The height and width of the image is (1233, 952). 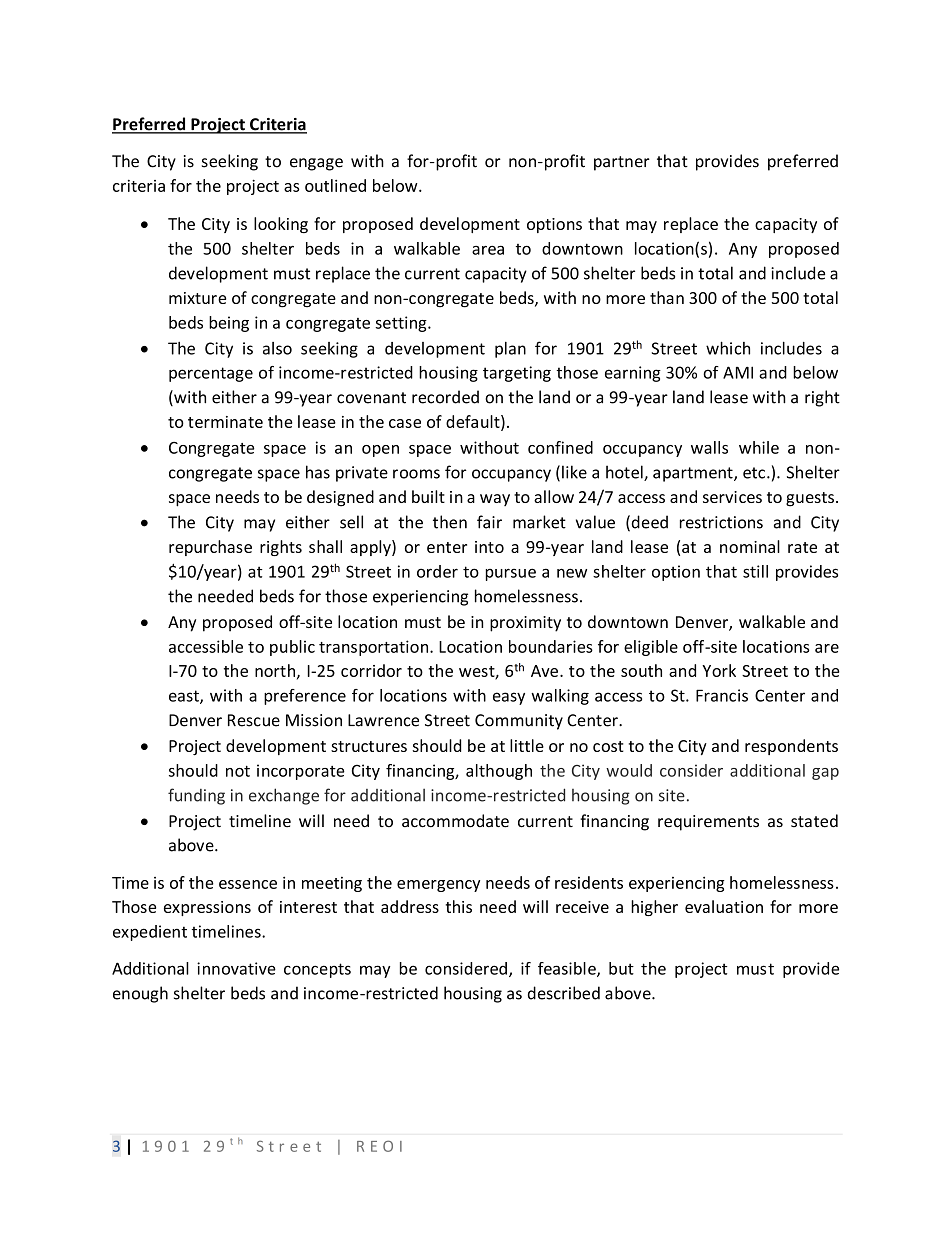 I want to click on pursue, so click(x=511, y=574).
